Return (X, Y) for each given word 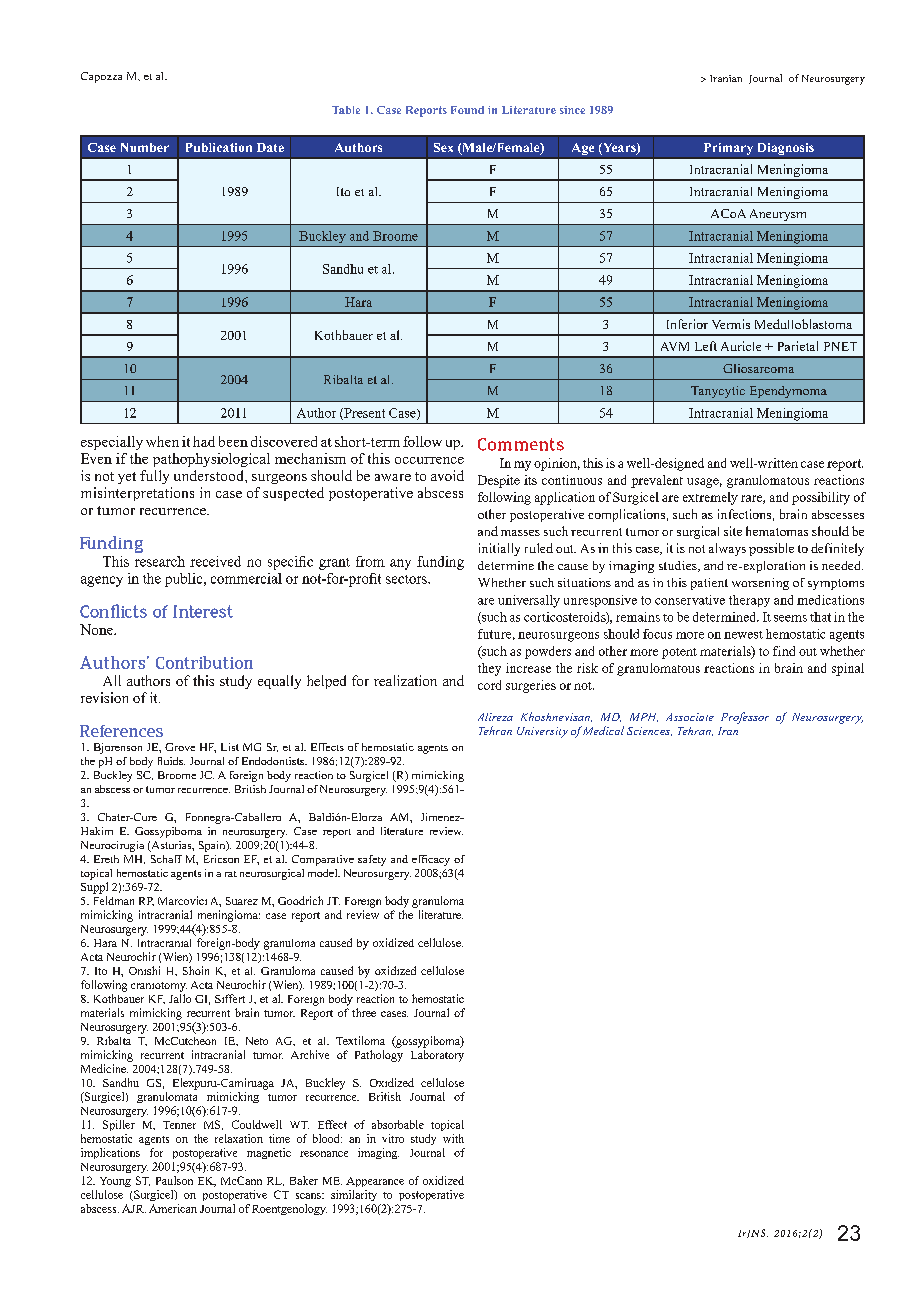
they (489, 669)
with (453, 1138)
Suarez (242, 901)
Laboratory (437, 1056)
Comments (521, 444)
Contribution (204, 662)
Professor (745, 718)
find (784, 651)
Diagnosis (786, 149)
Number (145, 147)
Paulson (174, 1180)
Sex (443, 147)
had (204, 441)
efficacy (431, 860)
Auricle (741, 346)
